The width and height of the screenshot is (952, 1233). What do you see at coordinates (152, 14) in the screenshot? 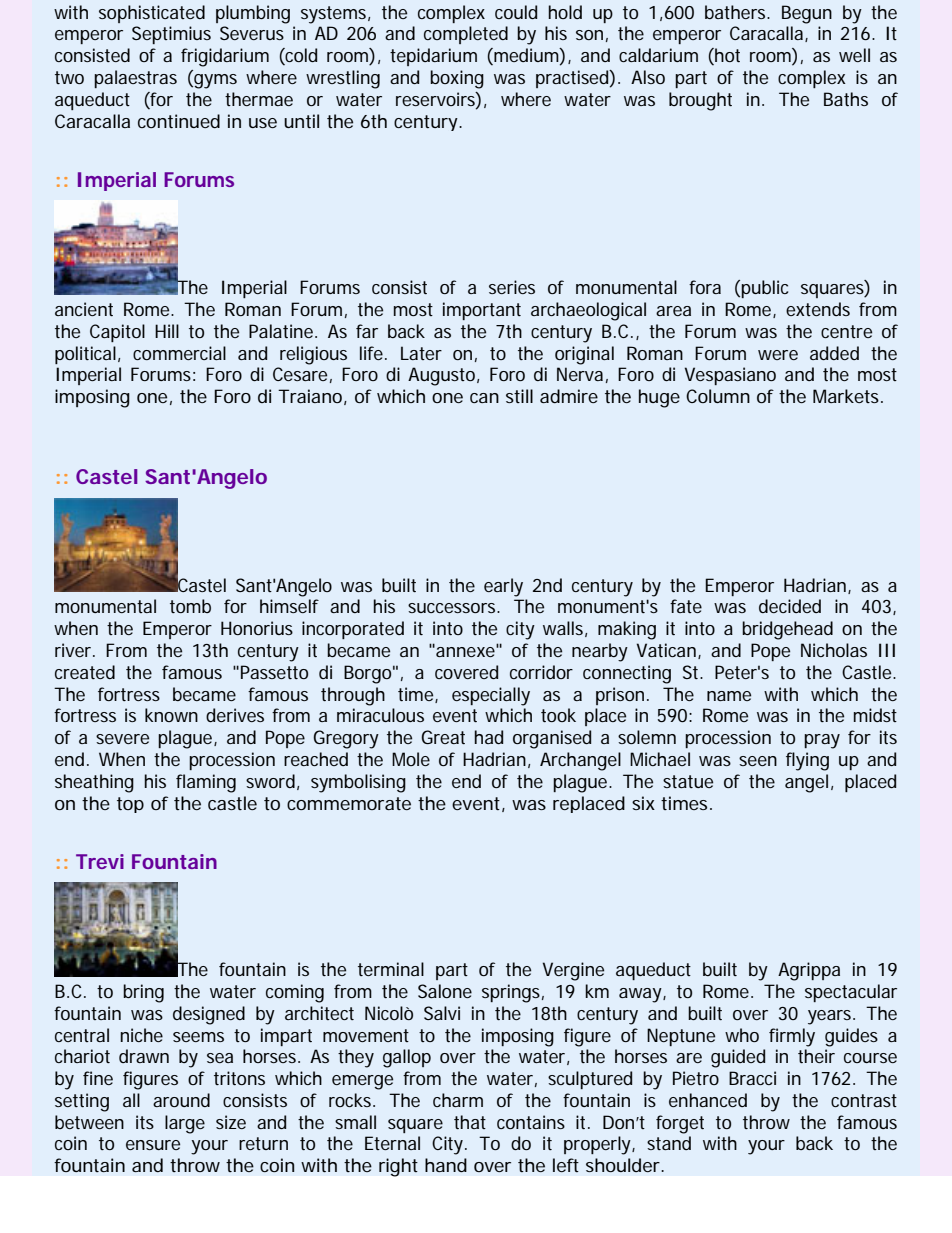
I see `sophisticated` at bounding box center [152, 14].
